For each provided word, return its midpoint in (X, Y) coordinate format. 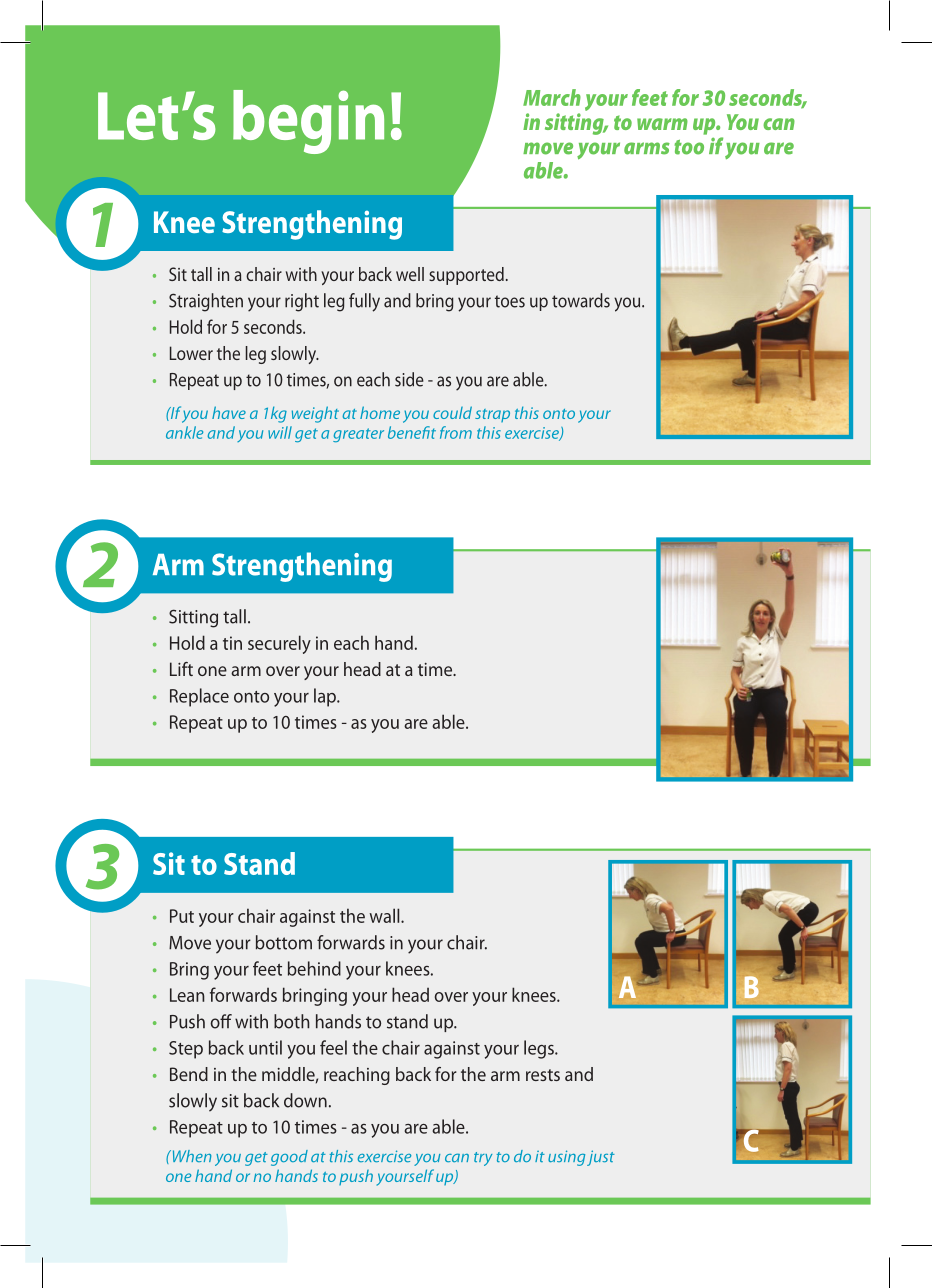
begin (308, 122)
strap (492, 415)
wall (385, 915)
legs (540, 1049)
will (280, 432)
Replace (199, 697)
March (552, 97)
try (483, 1159)
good (289, 1158)
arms (647, 148)
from (456, 432)
